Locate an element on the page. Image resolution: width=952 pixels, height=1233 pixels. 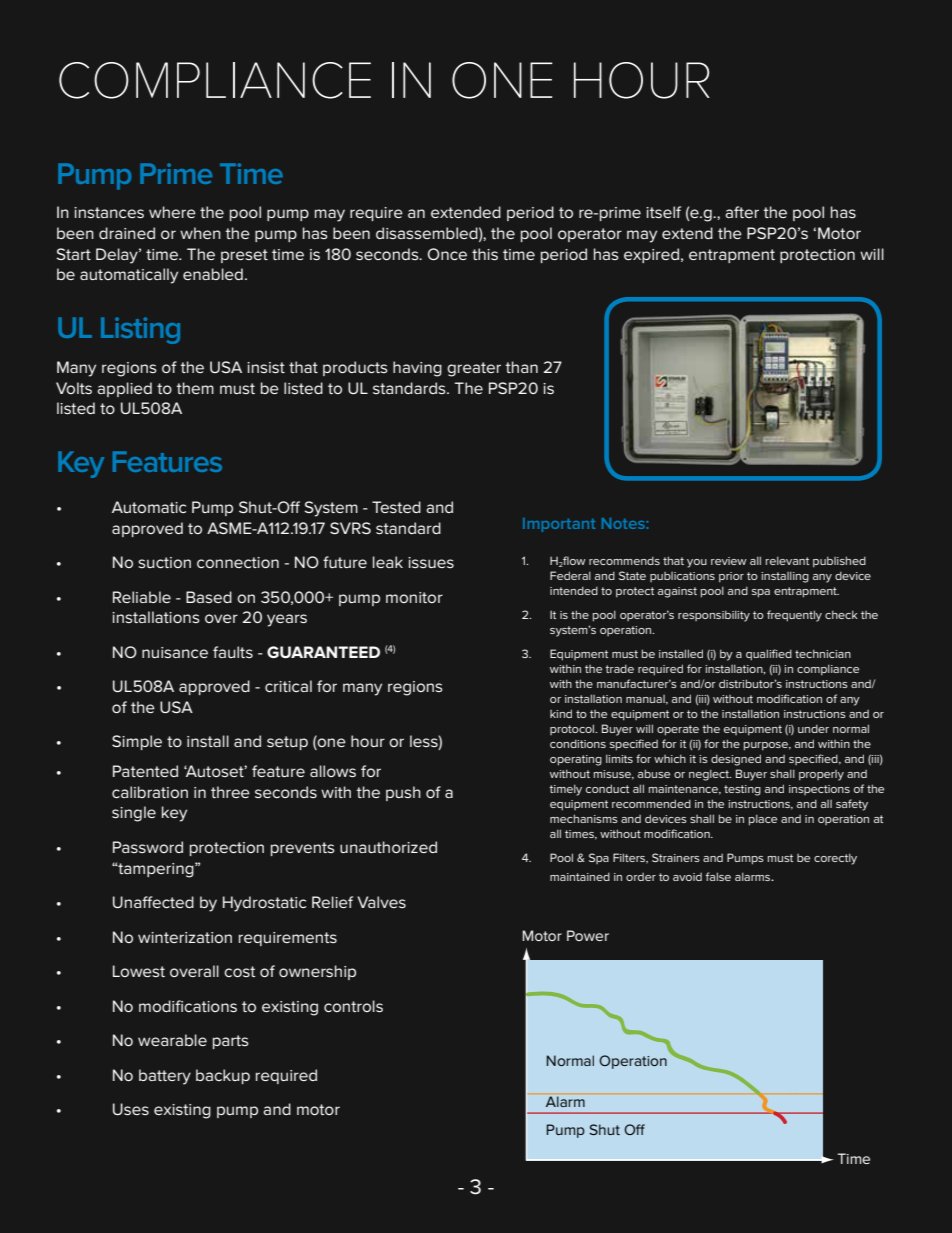
qualified is located at coordinates (769, 655).
